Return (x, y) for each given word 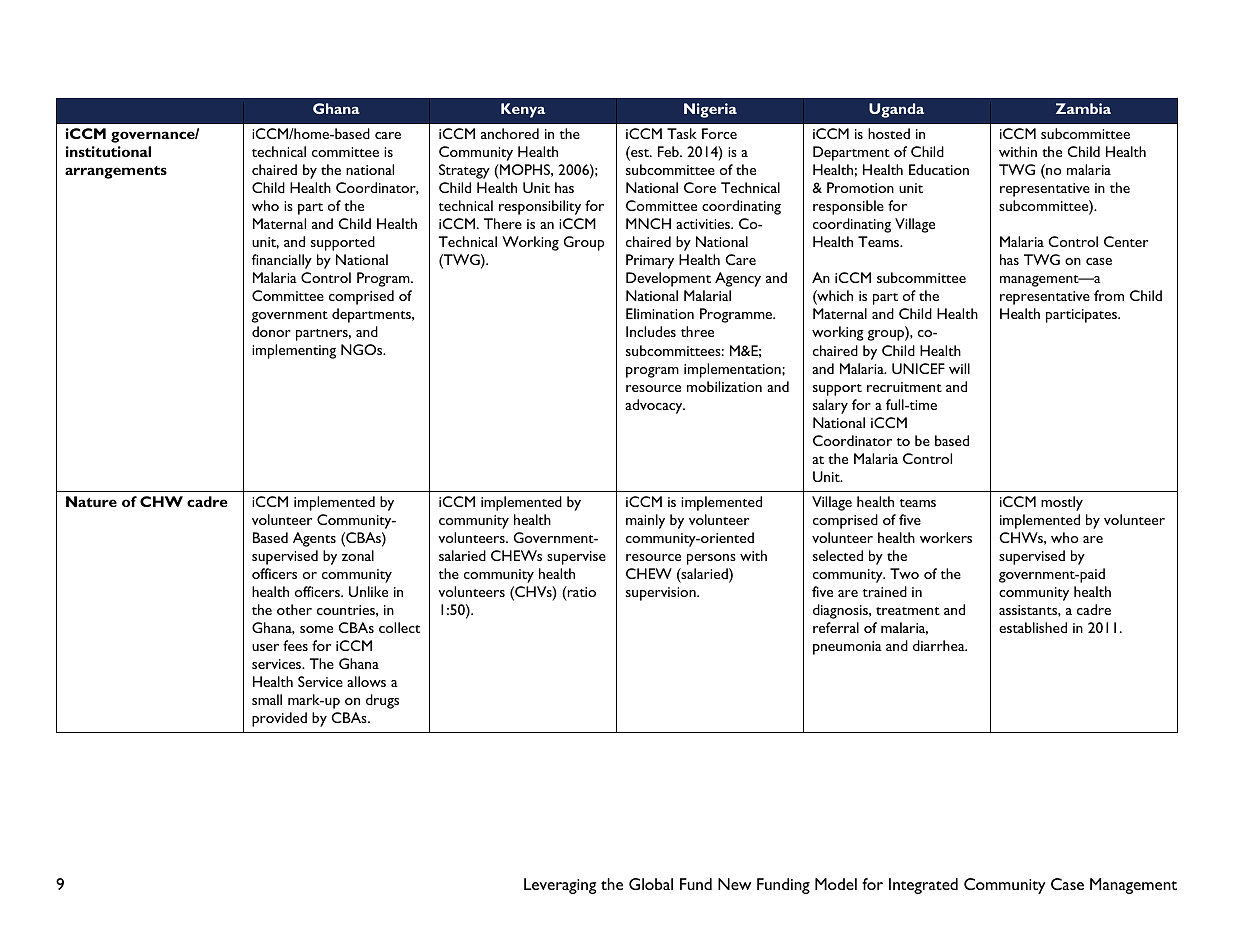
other (294, 609)
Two (904, 573)
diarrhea (940, 645)
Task (682, 133)
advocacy (655, 406)
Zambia (1083, 108)
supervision (662, 594)
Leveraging (560, 886)
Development (668, 279)
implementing (294, 351)
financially (282, 261)
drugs (382, 701)
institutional (108, 151)
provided (279, 719)
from (1109, 295)
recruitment (904, 387)
